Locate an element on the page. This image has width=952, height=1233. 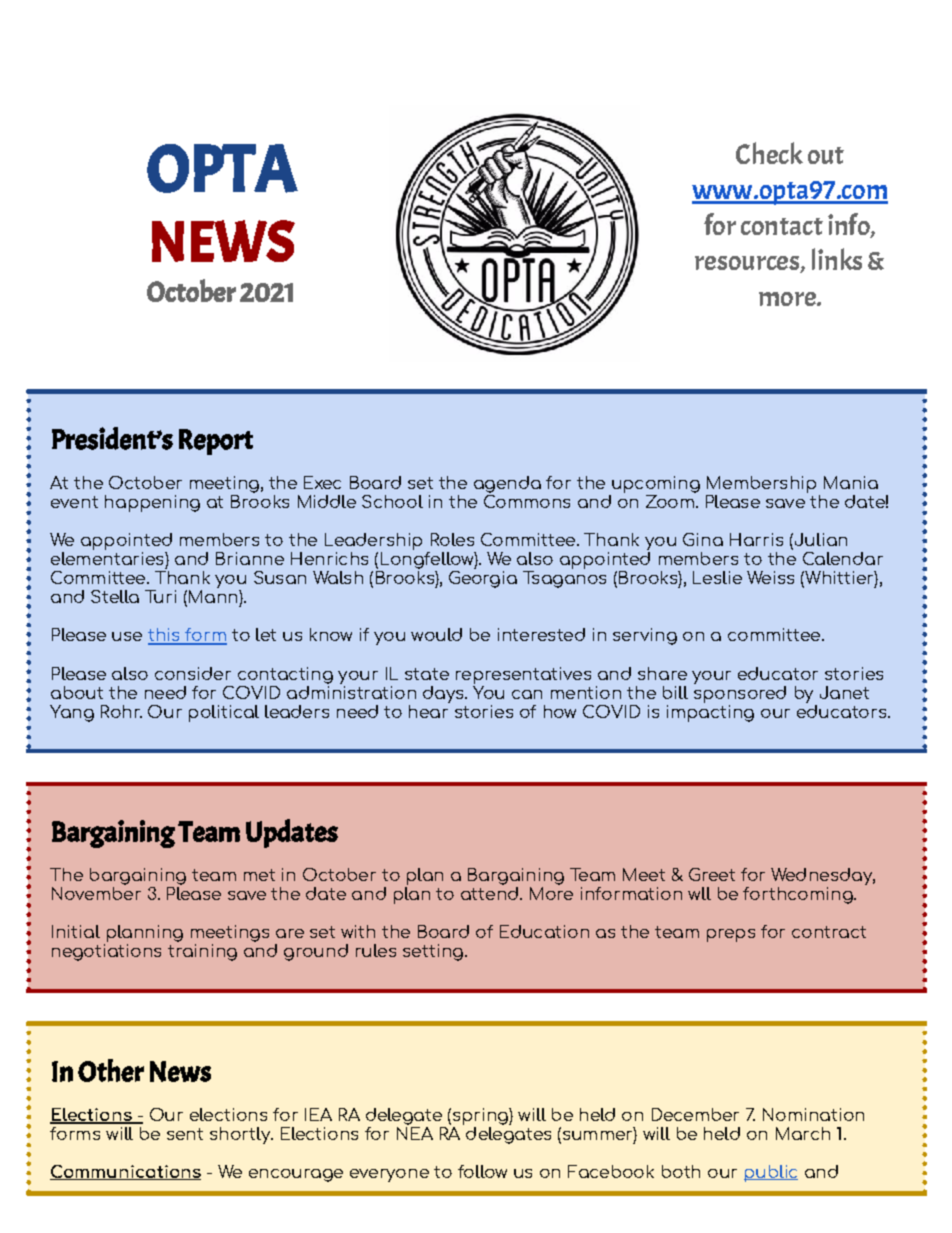
sponsored is located at coordinates (740, 693).
